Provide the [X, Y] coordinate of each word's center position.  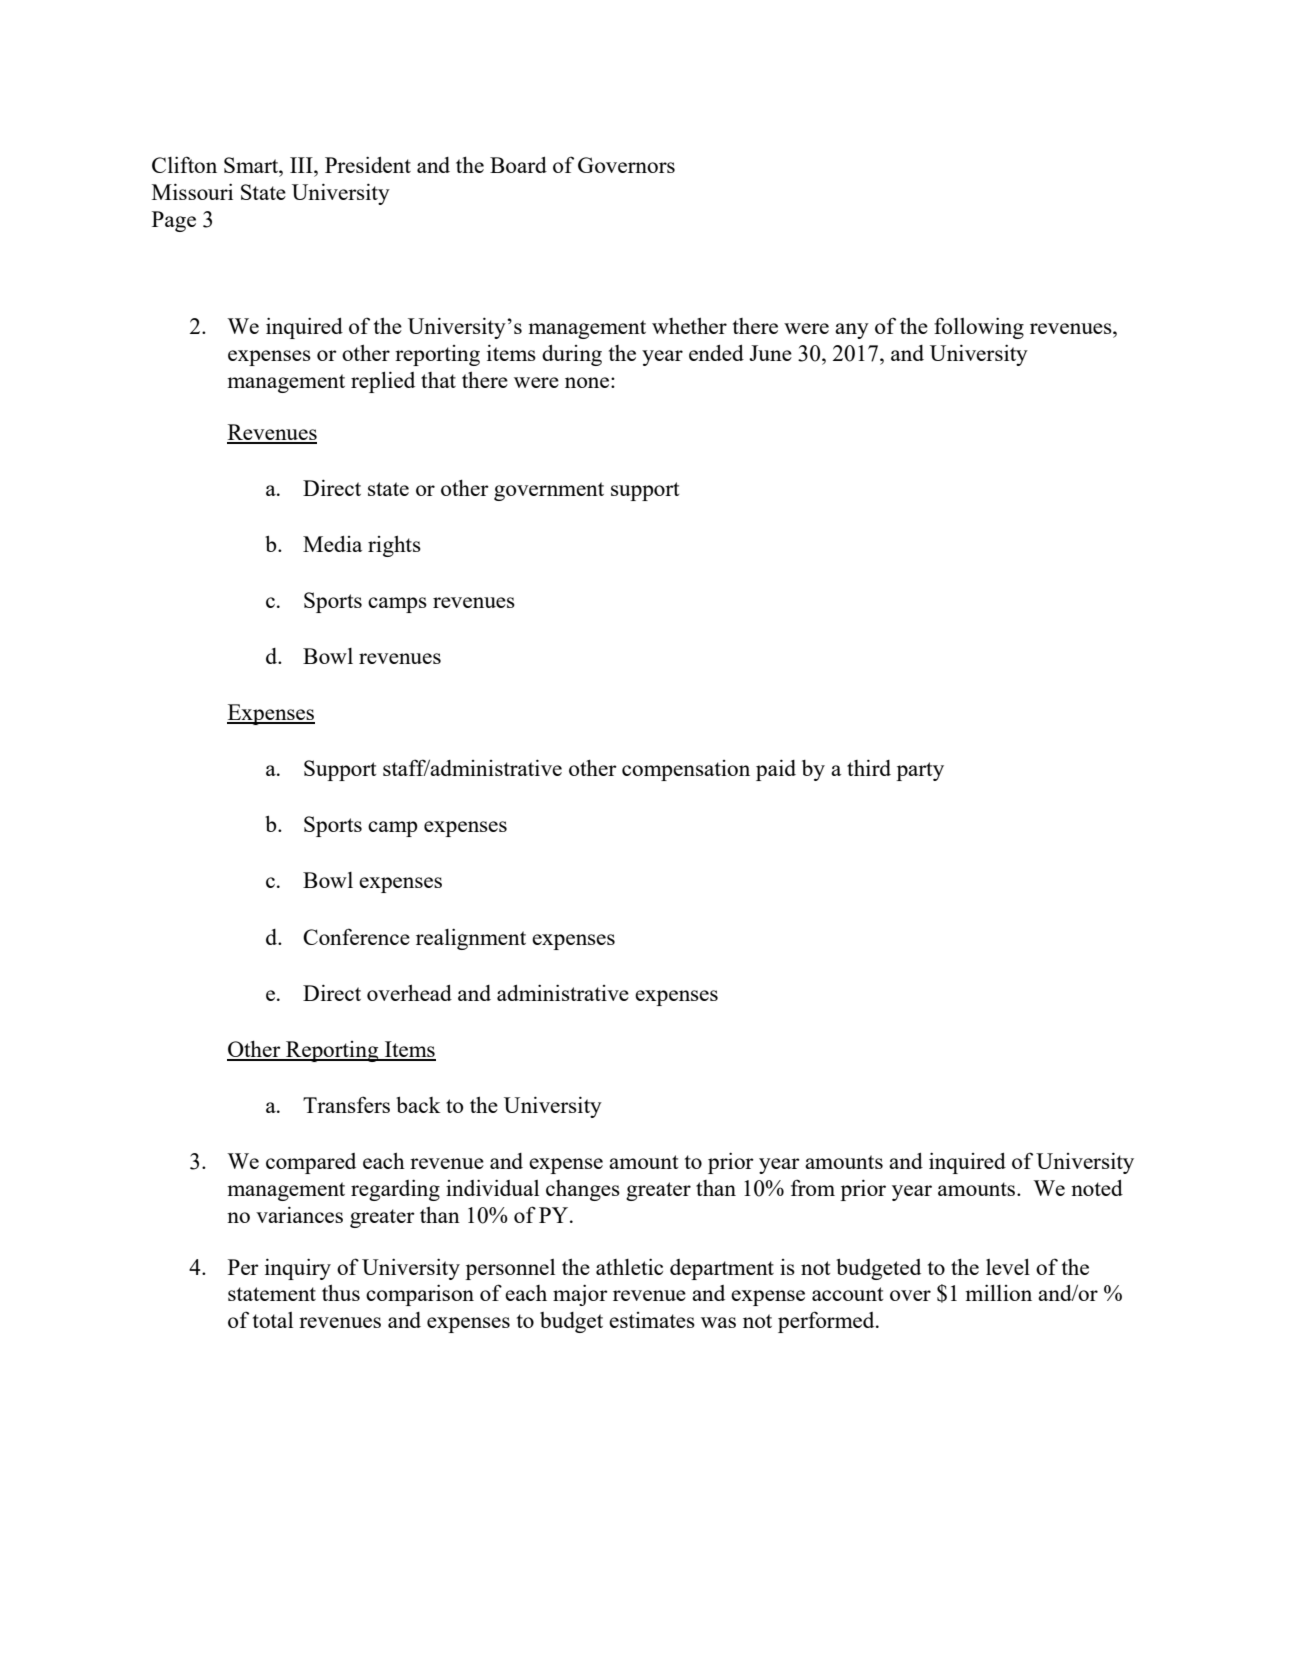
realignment [471, 939]
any [852, 331]
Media [332, 544]
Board [518, 165]
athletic [629, 1266]
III [302, 165]
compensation [686, 770]
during [572, 355]
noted [1097, 1188]
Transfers [346, 1104]
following [979, 328]
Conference [356, 936]
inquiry [298, 1269]
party [920, 771]
